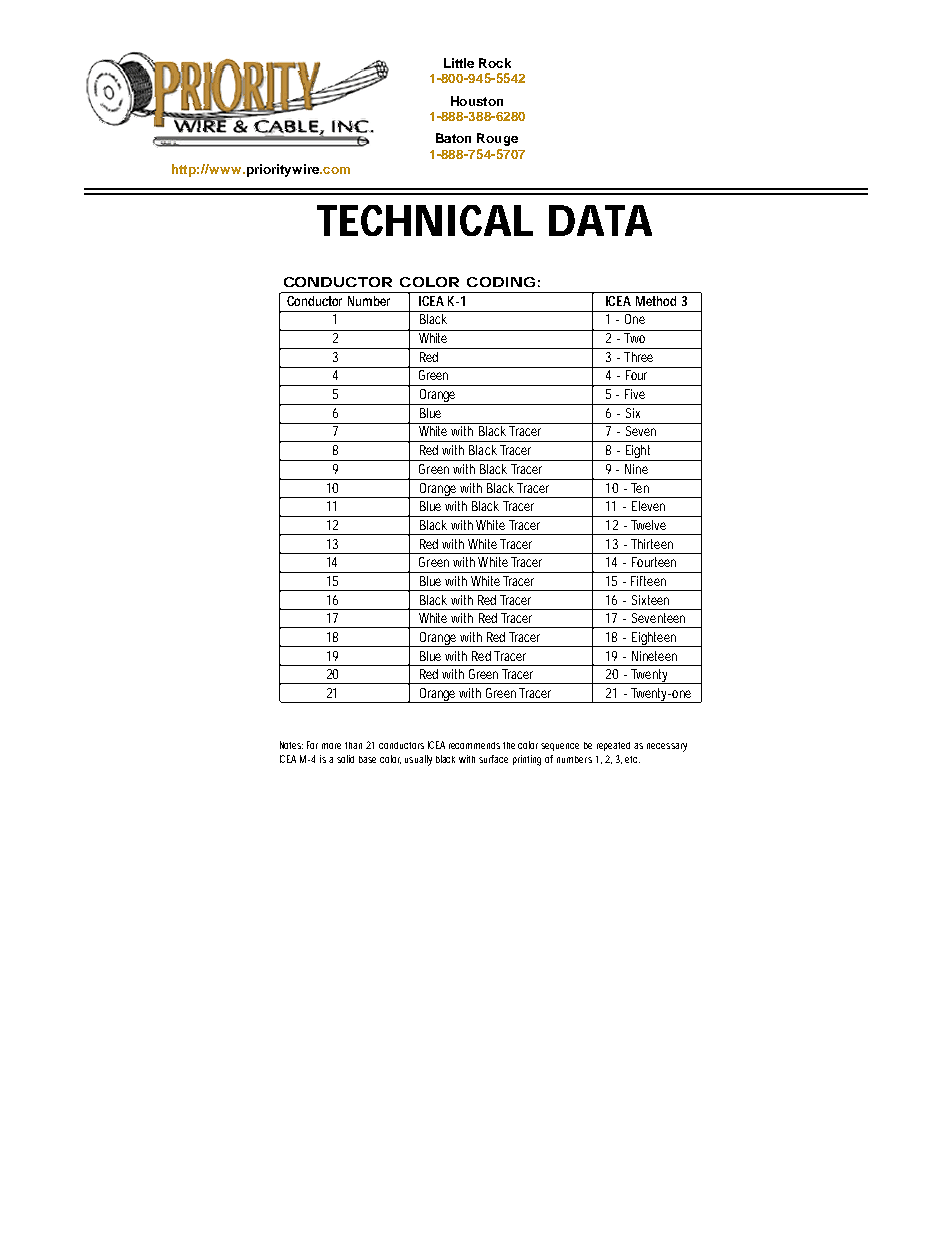  Describe the element at coordinates (474, 745) in the image. I see `recommends` at that location.
